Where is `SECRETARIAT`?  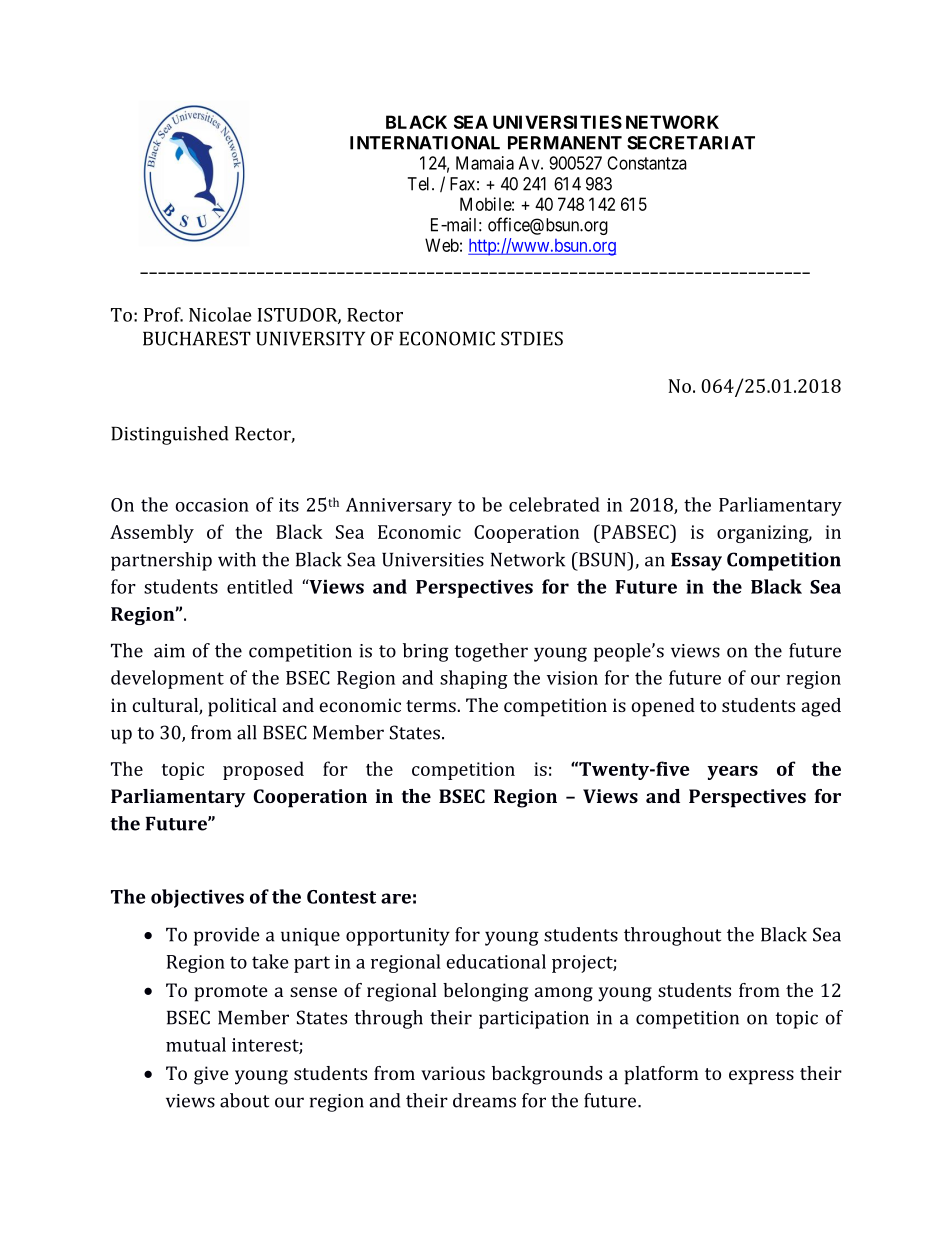
SECRETARIAT is located at coordinates (691, 143).
